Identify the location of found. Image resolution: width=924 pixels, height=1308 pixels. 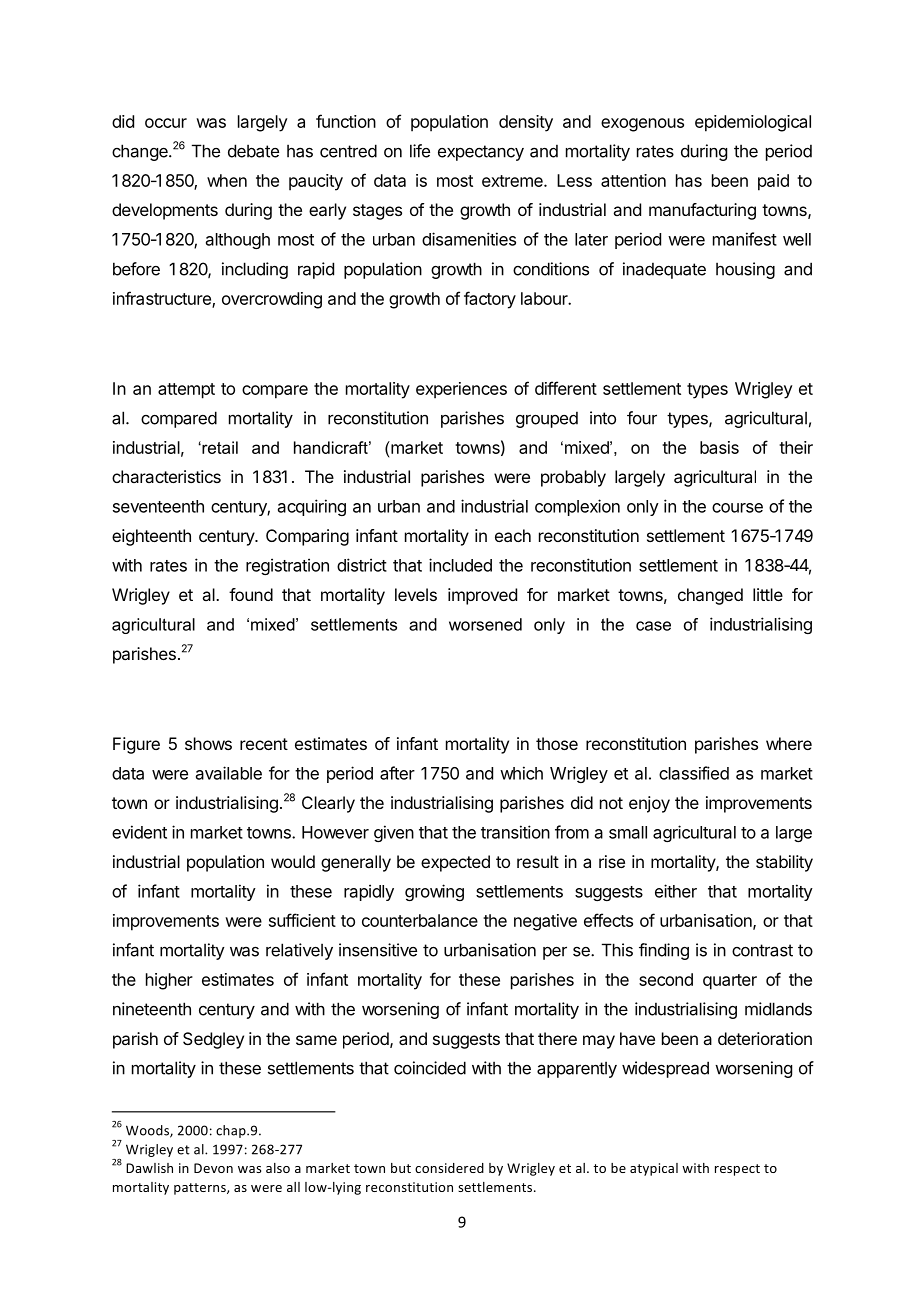
(251, 594).
